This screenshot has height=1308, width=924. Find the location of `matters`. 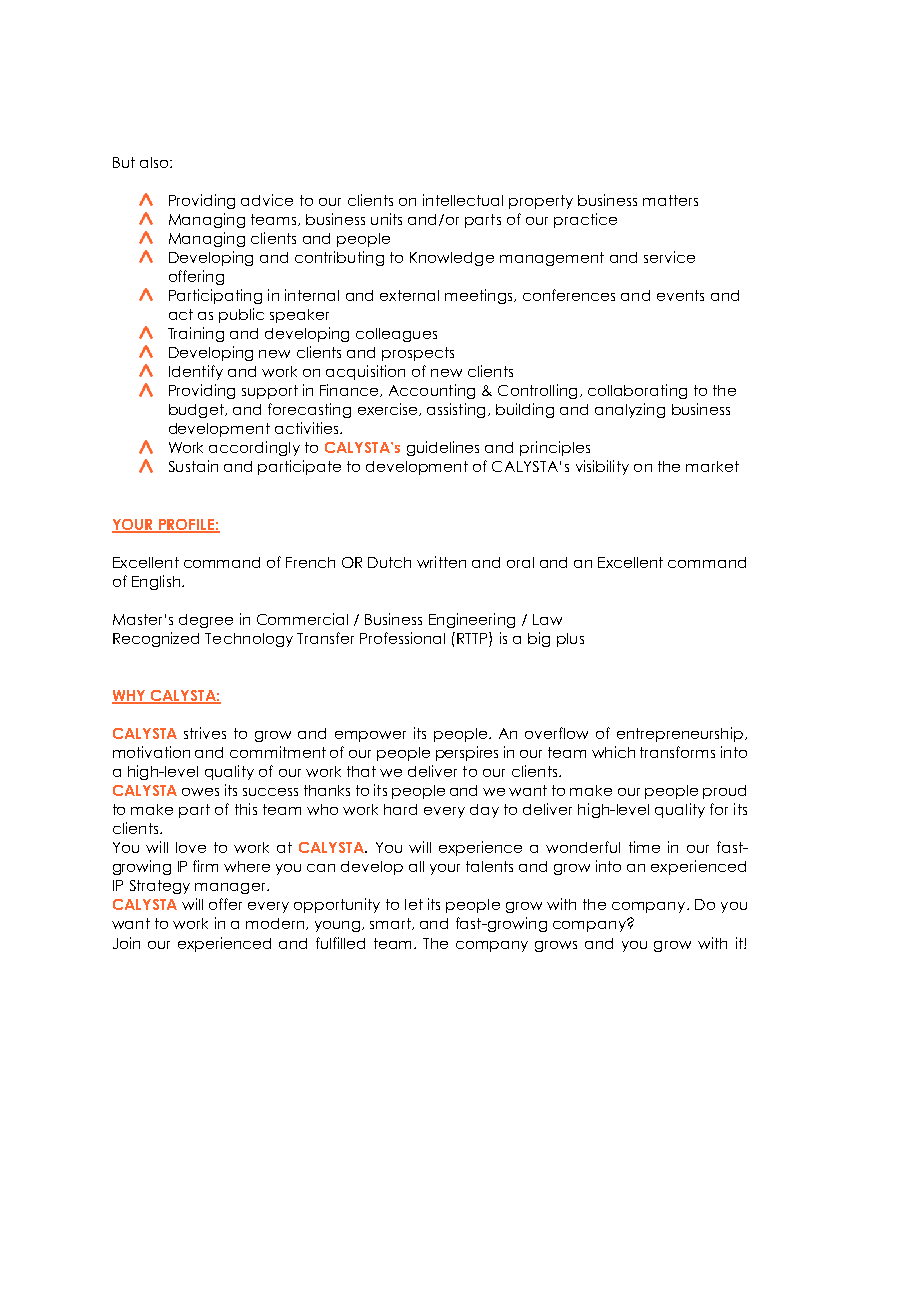

matters is located at coordinates (670, 200).
